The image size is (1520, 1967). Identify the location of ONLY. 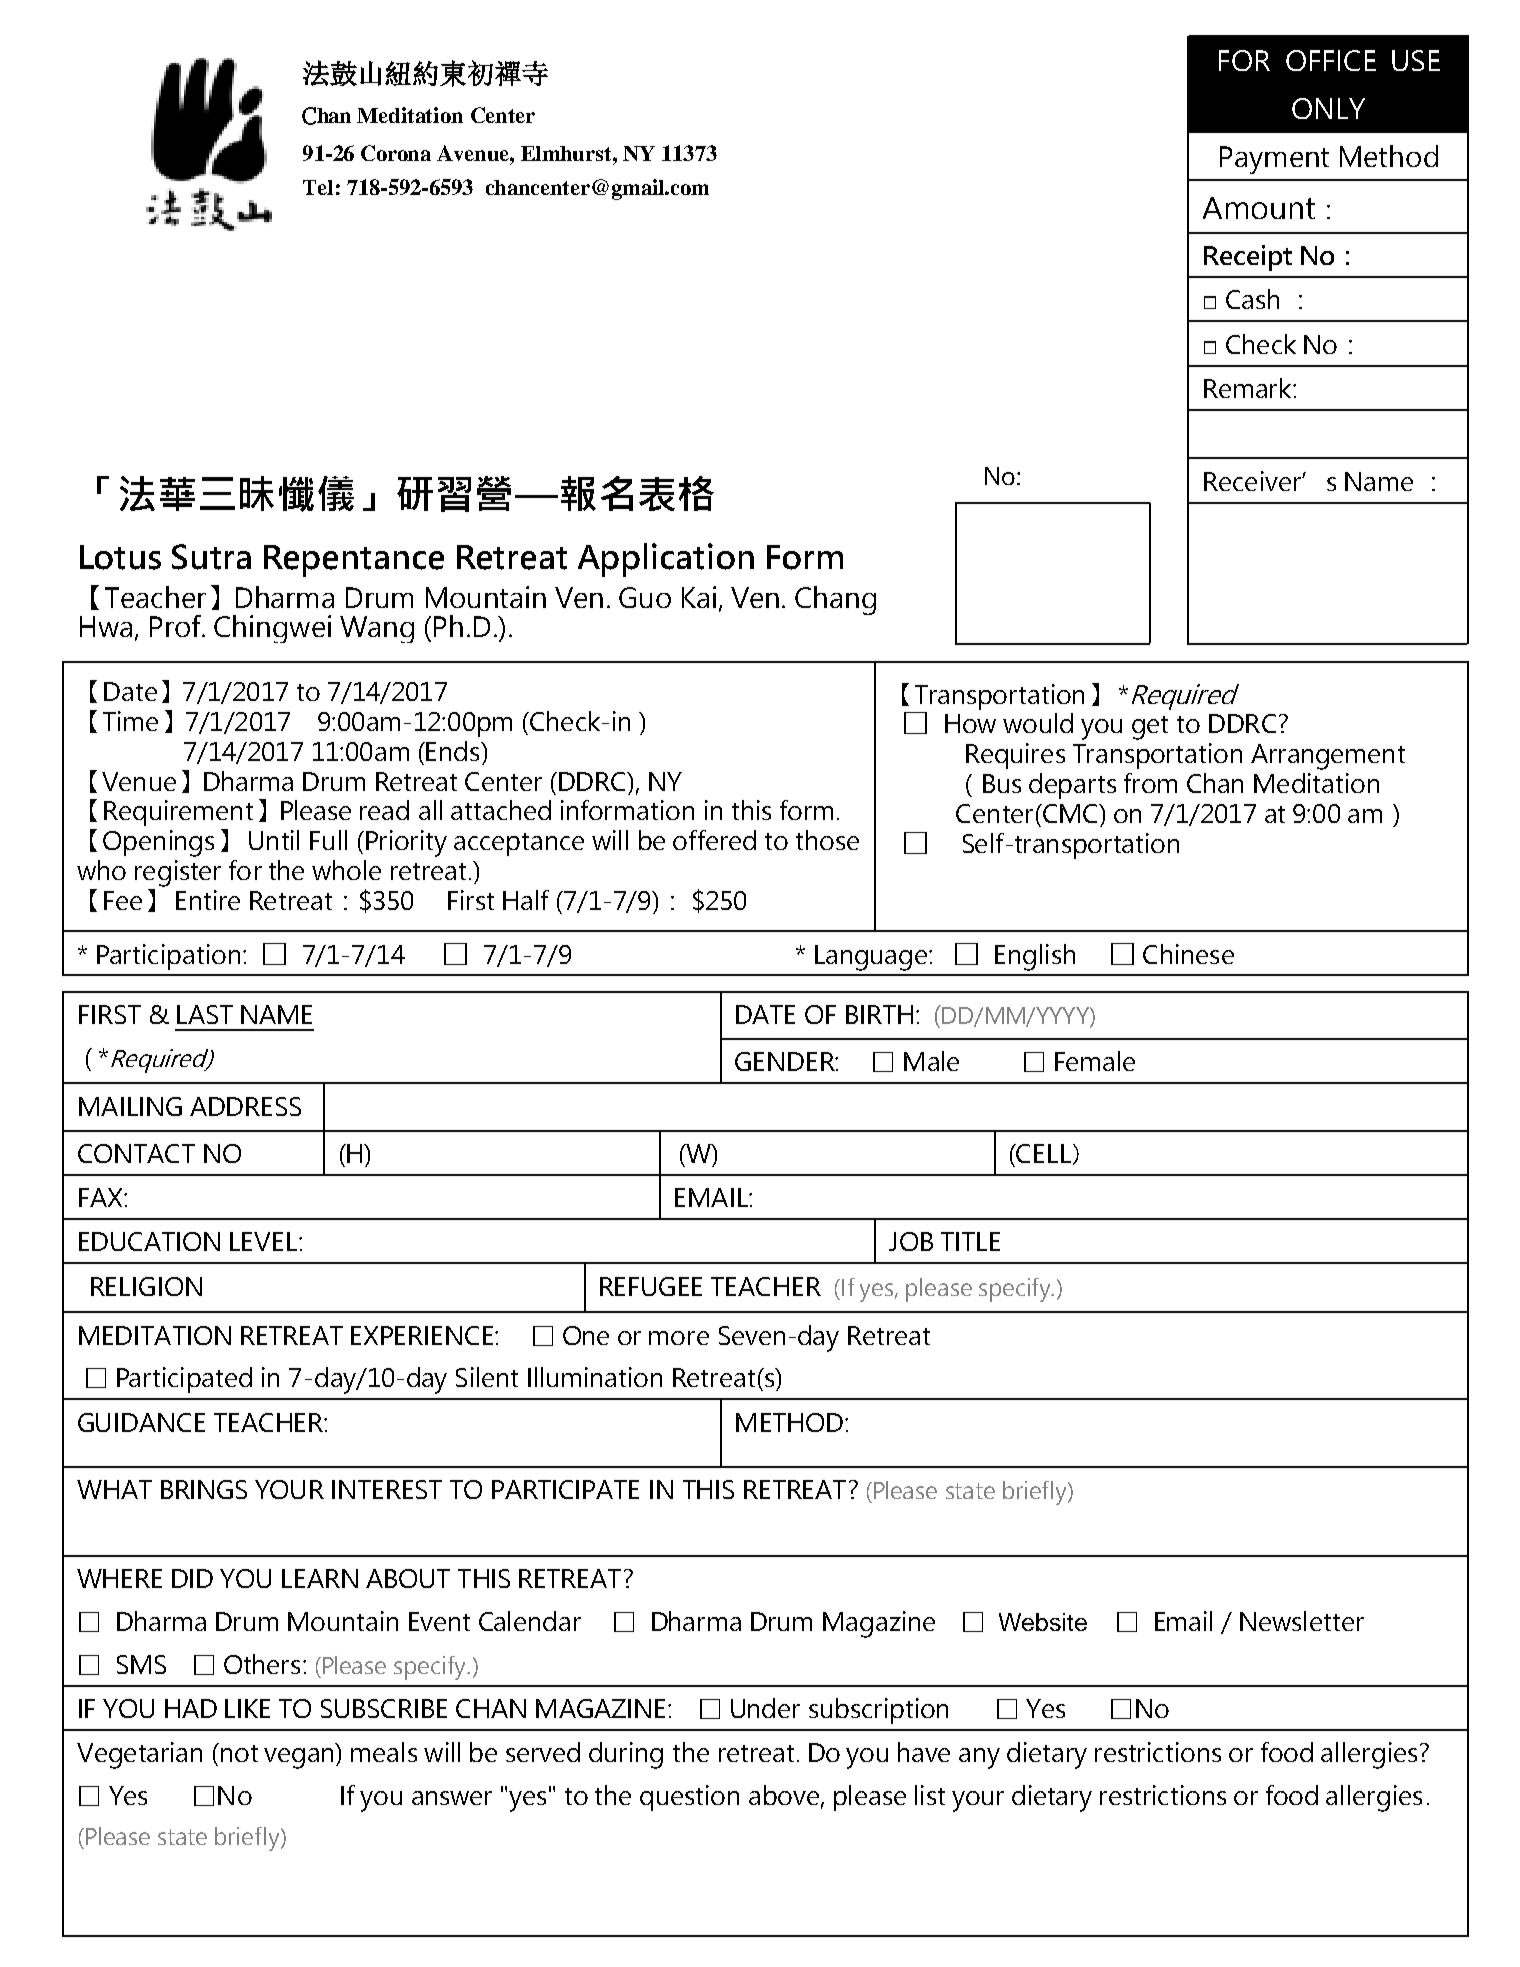
(1328, 108).
